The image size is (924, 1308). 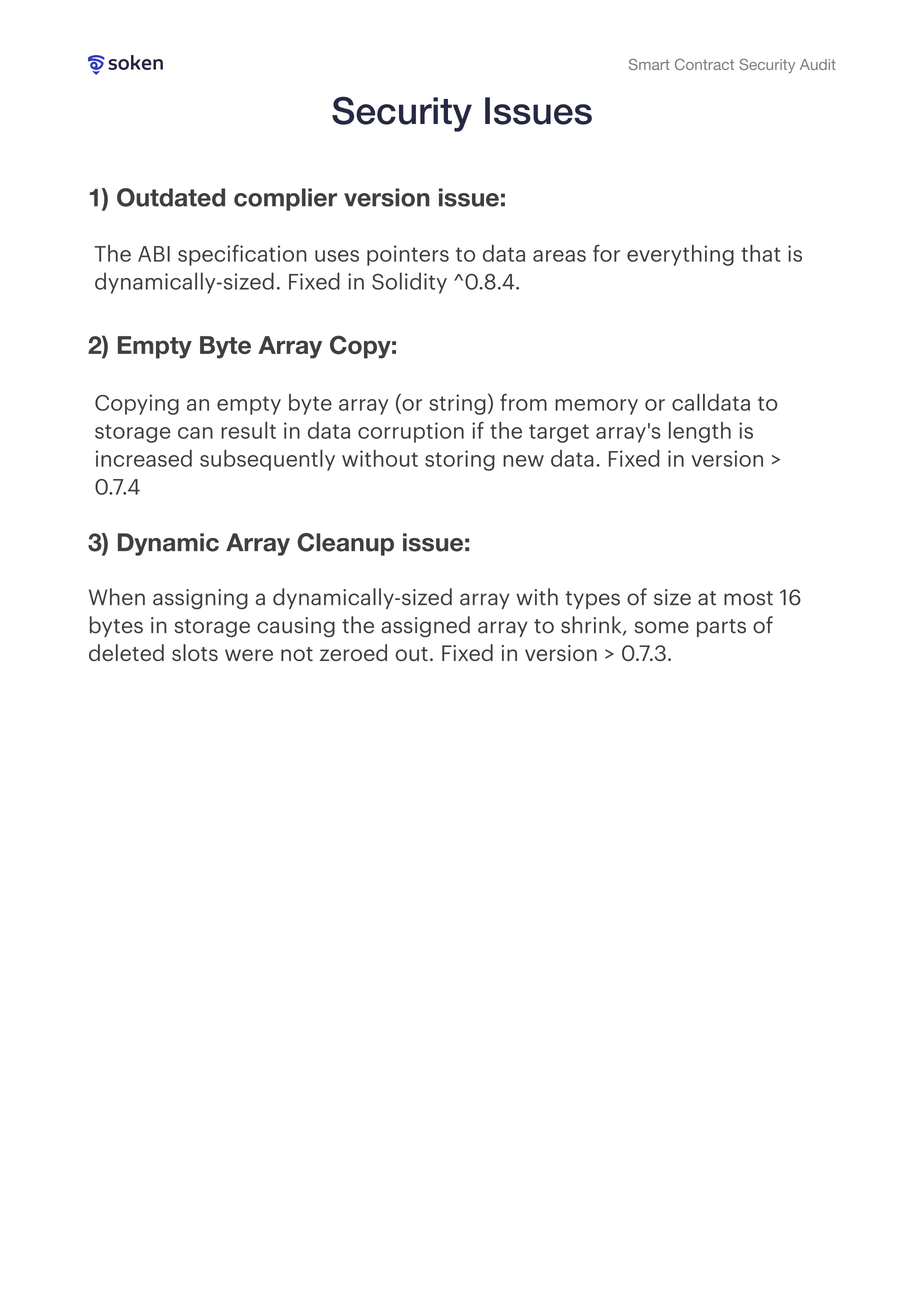 What do you see at coordinates (704, 64) in the image?
I see `Contract` at bounding box center [704, 64].
